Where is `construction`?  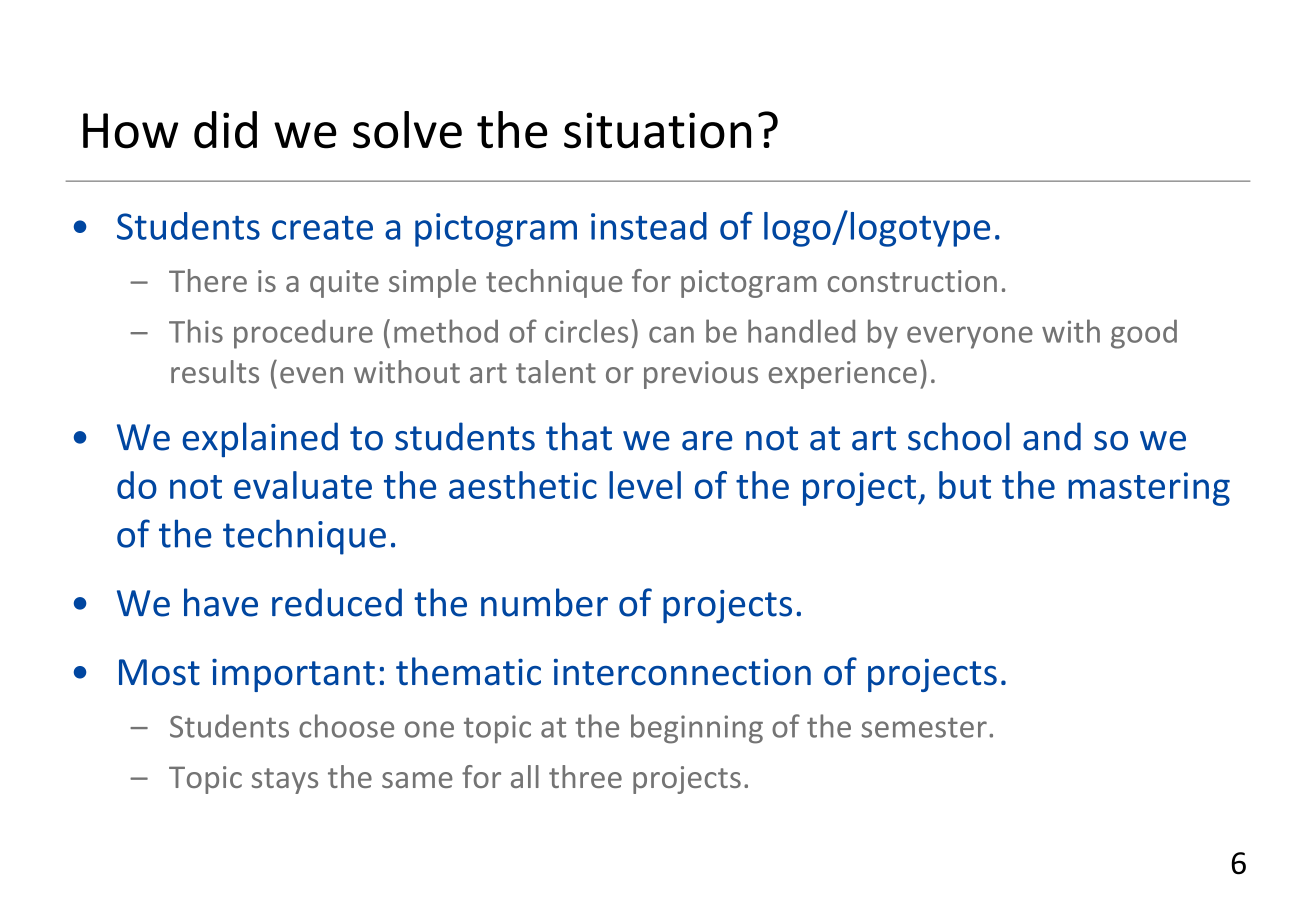 construction is located at coordinates (912, 281).
